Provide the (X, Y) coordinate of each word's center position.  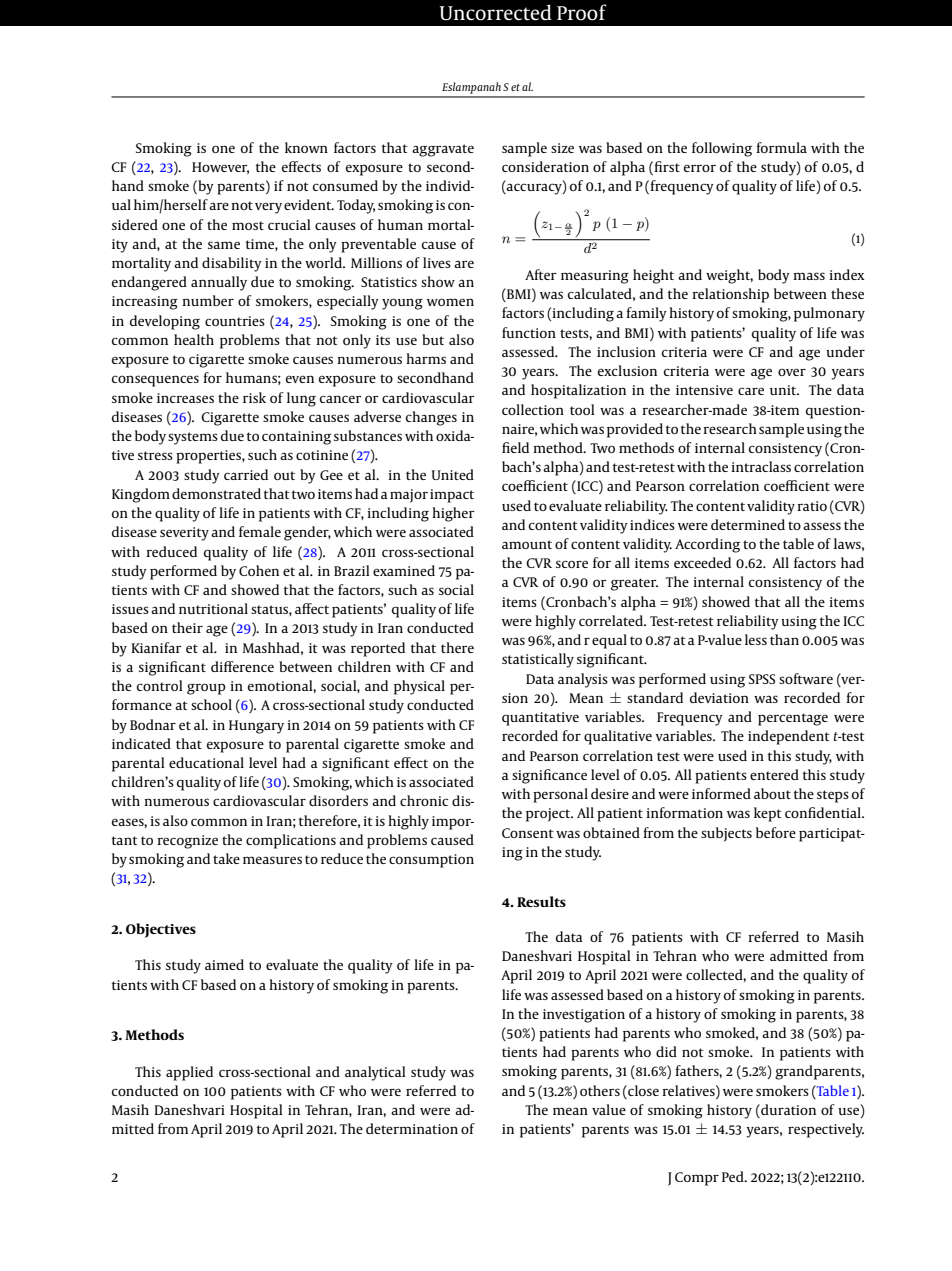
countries (235, 321)
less (756, 639)
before (776, 832)
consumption (431, 861)
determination (412, 1128)
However (220, 168)
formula (781, 147)
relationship (730, 295)
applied (189, 1073)
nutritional (213, 608)
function (529, 332)
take (226, 858)
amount (527, 544)
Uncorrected (495, 12)
